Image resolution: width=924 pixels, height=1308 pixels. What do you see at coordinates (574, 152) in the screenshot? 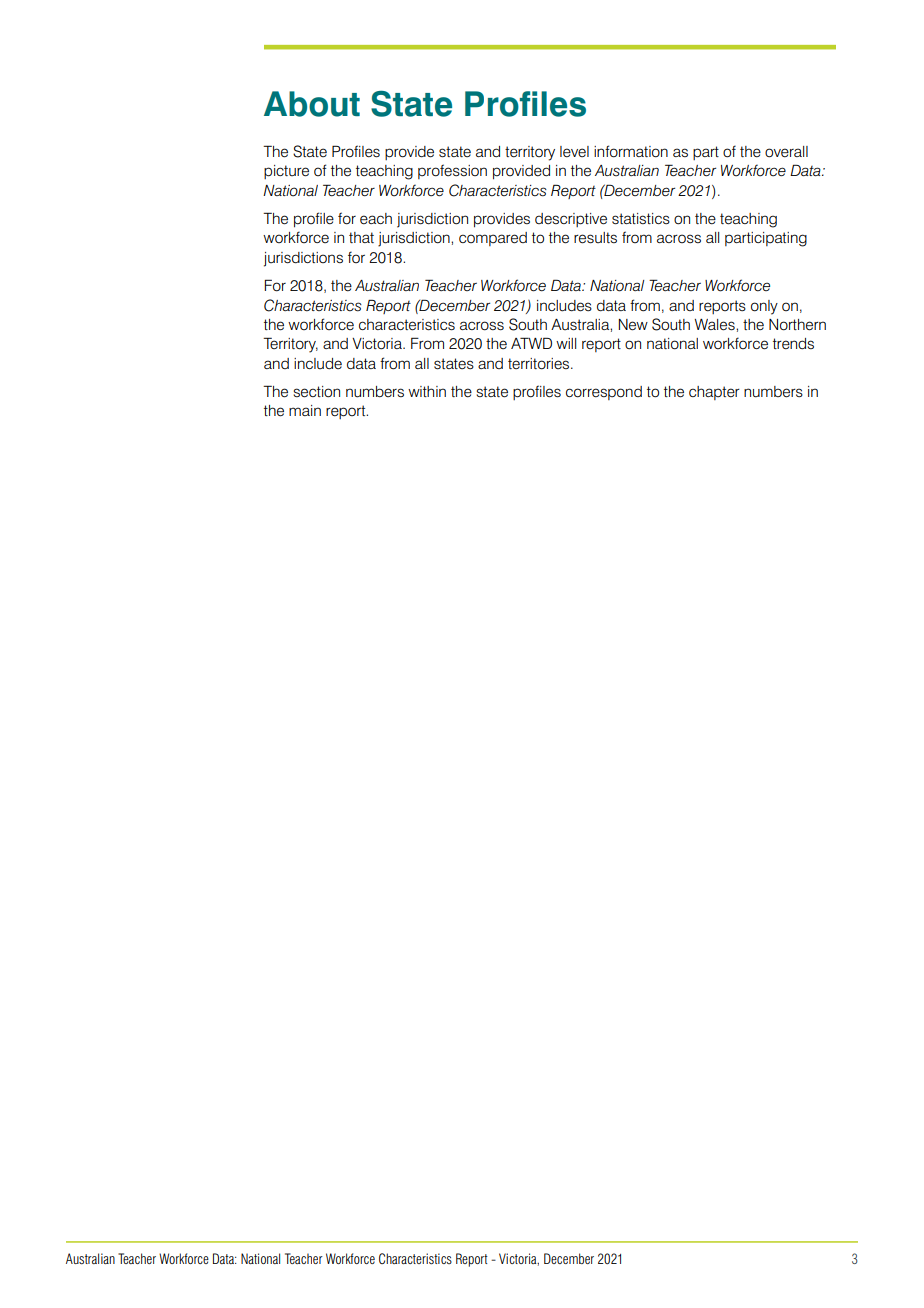
I see `level` at bounding box center [574, 152].
